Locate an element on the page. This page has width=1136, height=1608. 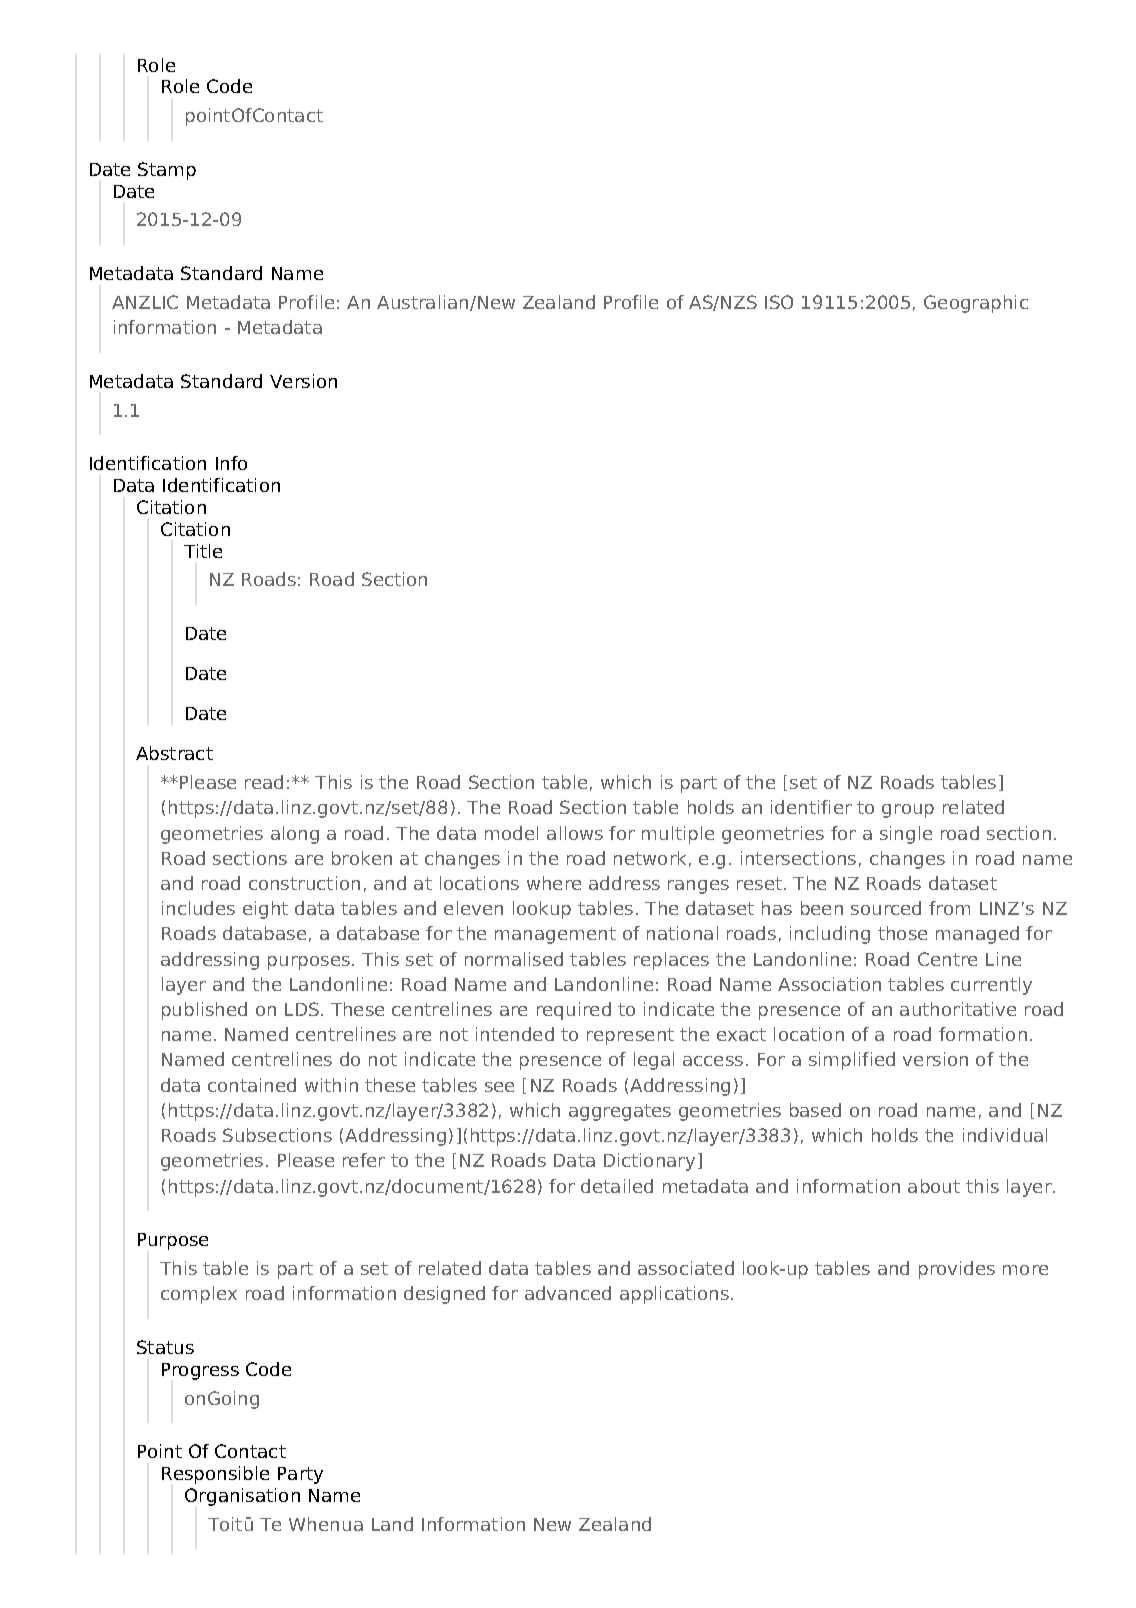
along is located at coordinates (295, 835).
